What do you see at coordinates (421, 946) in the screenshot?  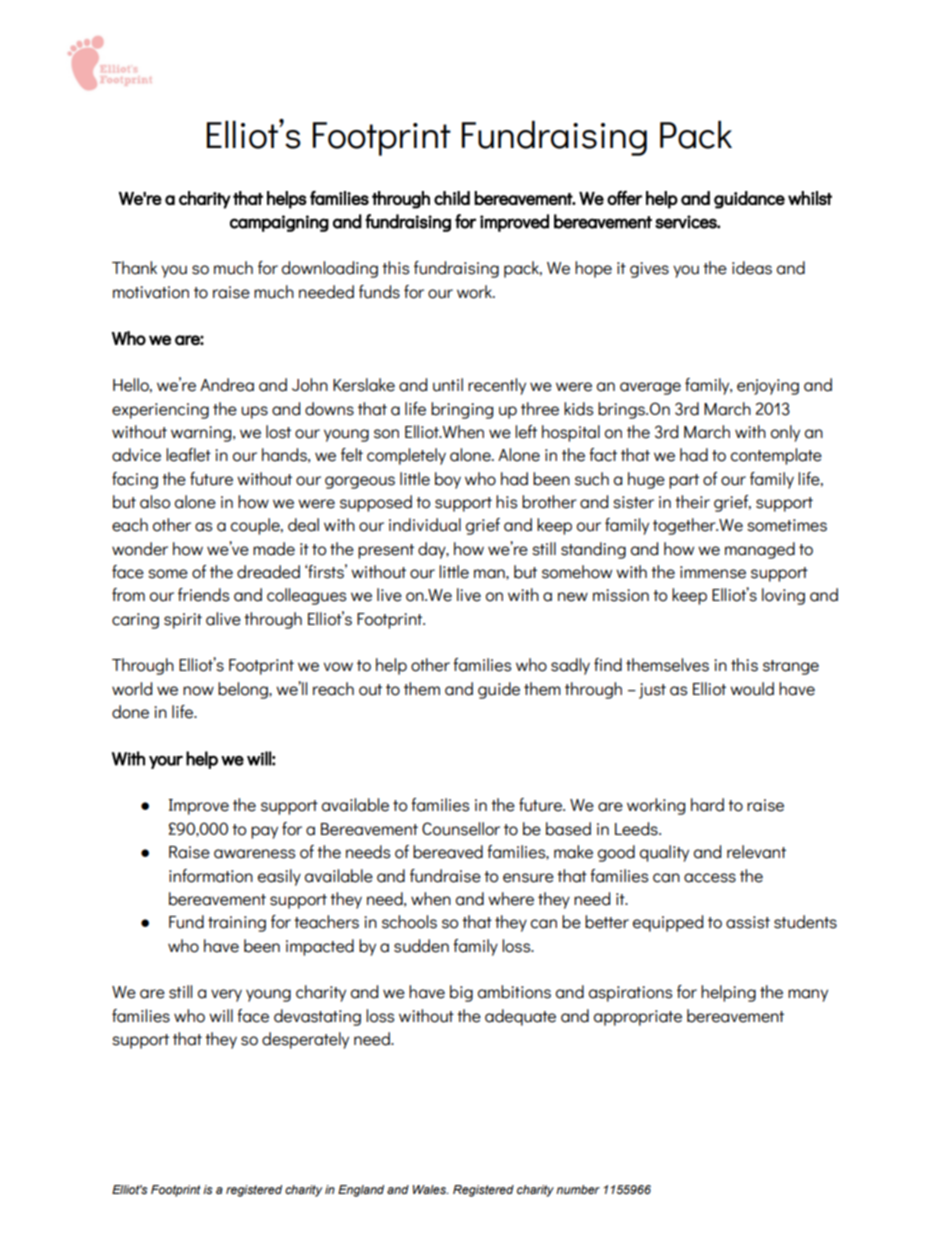 I see `sudden` at bounding box center [421, 946].
